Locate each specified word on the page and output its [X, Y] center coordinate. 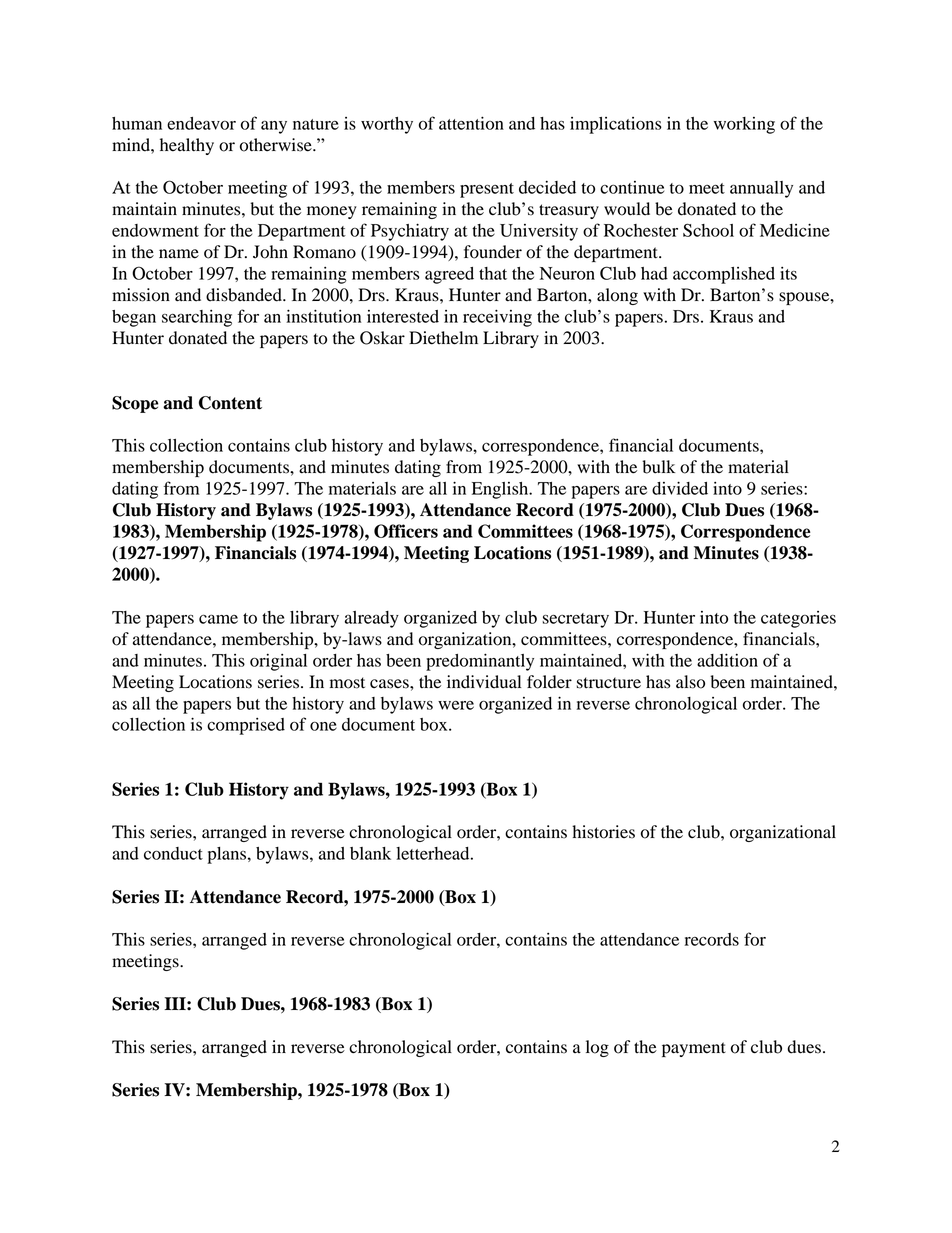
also [690, 682]
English [501, 490]
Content [230, 403]
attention [471, 123]
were [456, 705]
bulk [658, 467]
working [744, 125]
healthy [187, 146]
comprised [246, 726]
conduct [173, 853]
